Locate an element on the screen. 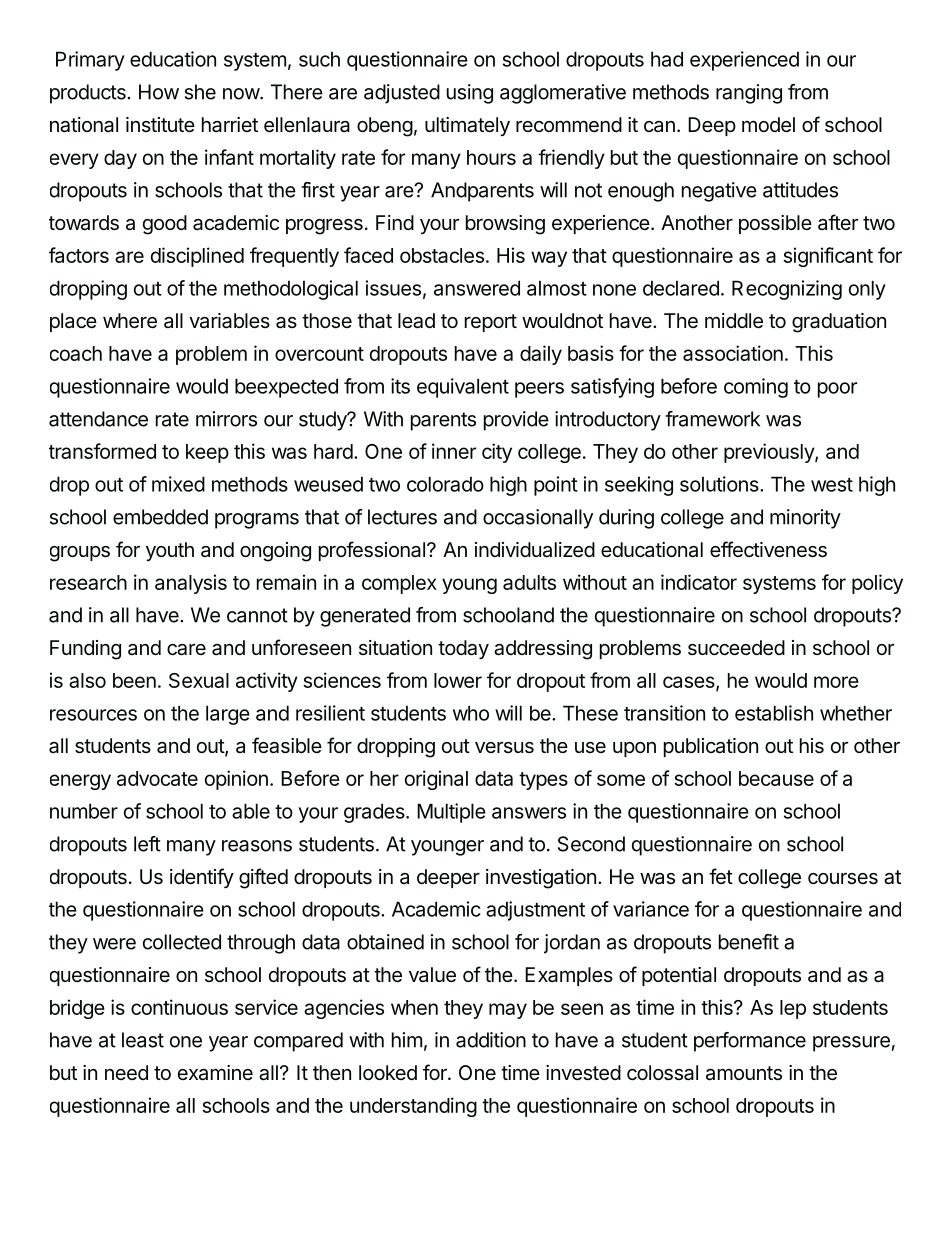  keep is located at coordinates (207, 453).
